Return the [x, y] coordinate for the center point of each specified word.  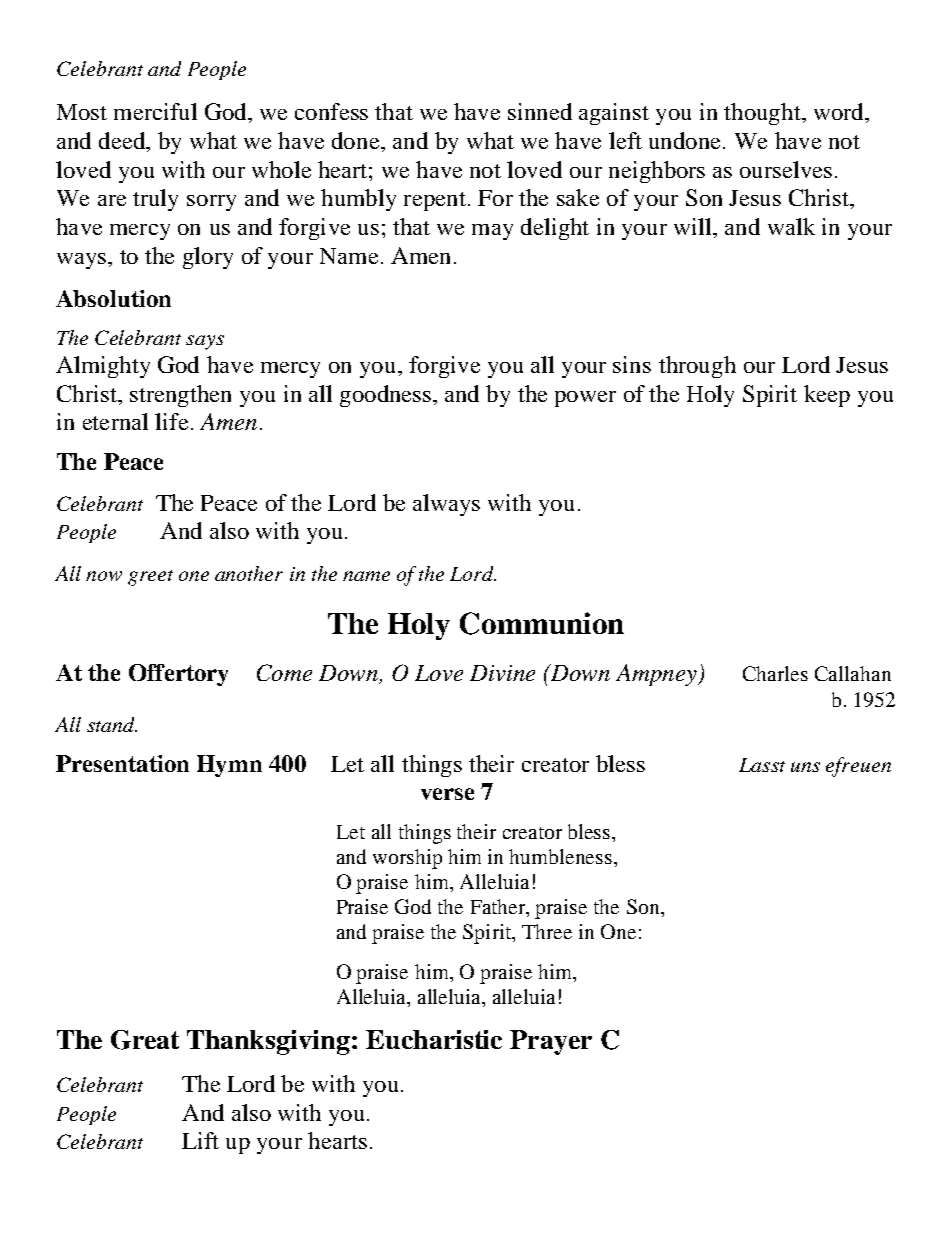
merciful [155, 111]
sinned [540, 111]
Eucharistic [434, 1039]
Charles [775, 673]
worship [407, 859]
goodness [385, 396]
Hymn [229, 766]
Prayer [551, 1042]
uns [805, 767]
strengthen [180, 396]
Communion [542, 623]
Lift [200, 1140]
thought [763, 114]
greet [150, 578]
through [697, 367]
